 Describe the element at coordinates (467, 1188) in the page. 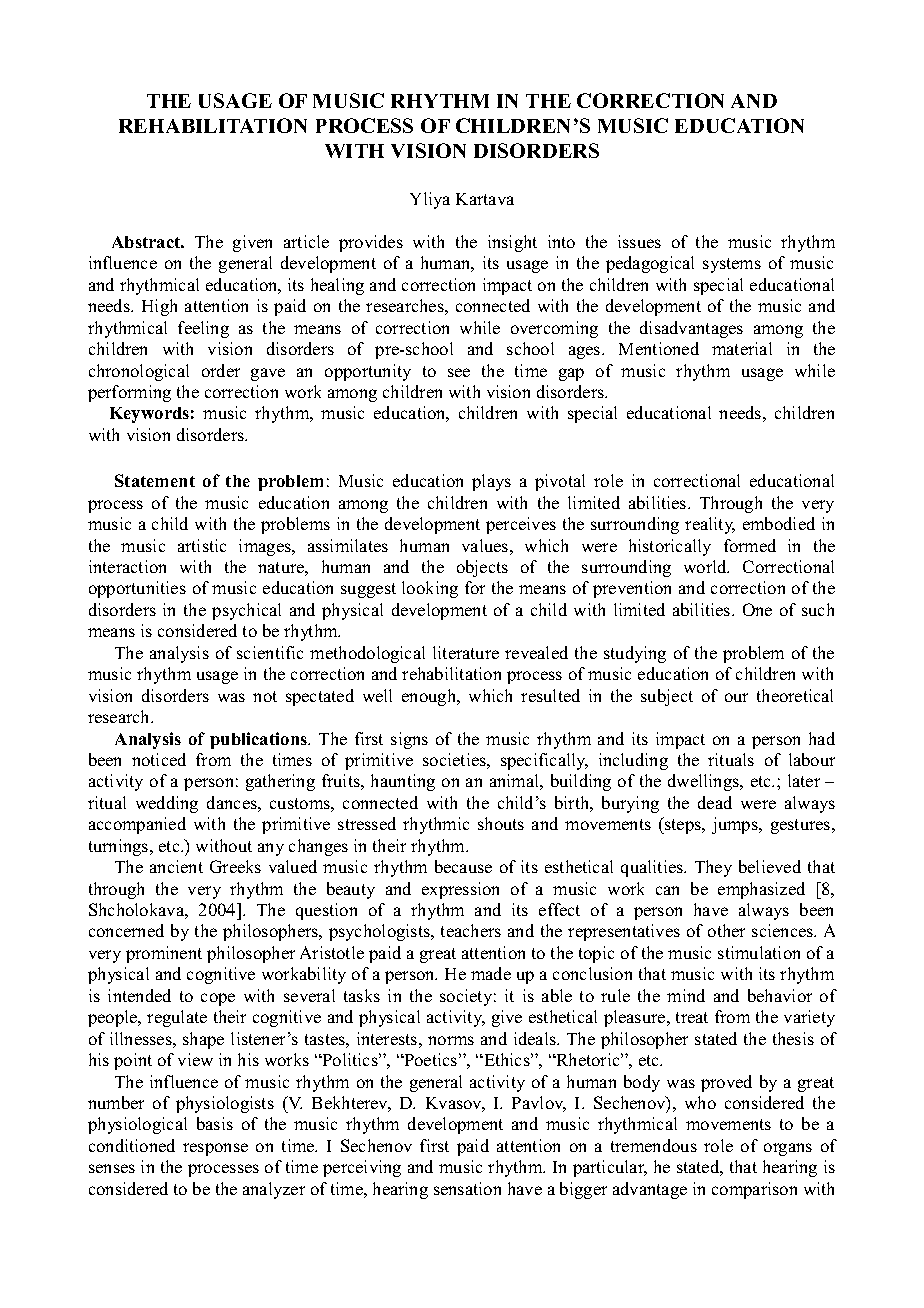

I see `sensation` at that location.
